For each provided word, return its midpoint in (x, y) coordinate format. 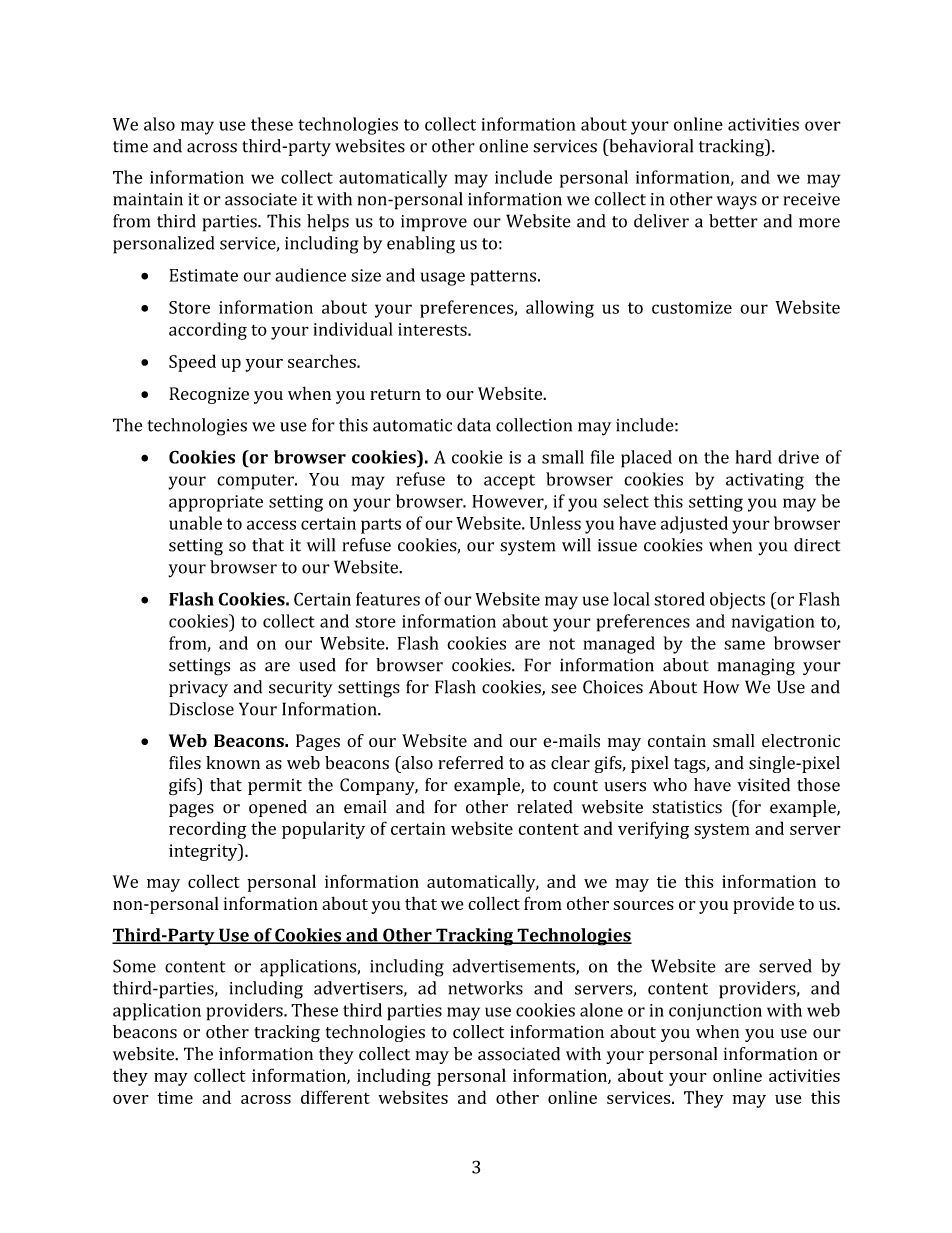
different (335, 1097)
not (562, 644)
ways (736, 203)
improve (434, 223)
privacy (198, 689)
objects (737, 600)
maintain (148, 199)
